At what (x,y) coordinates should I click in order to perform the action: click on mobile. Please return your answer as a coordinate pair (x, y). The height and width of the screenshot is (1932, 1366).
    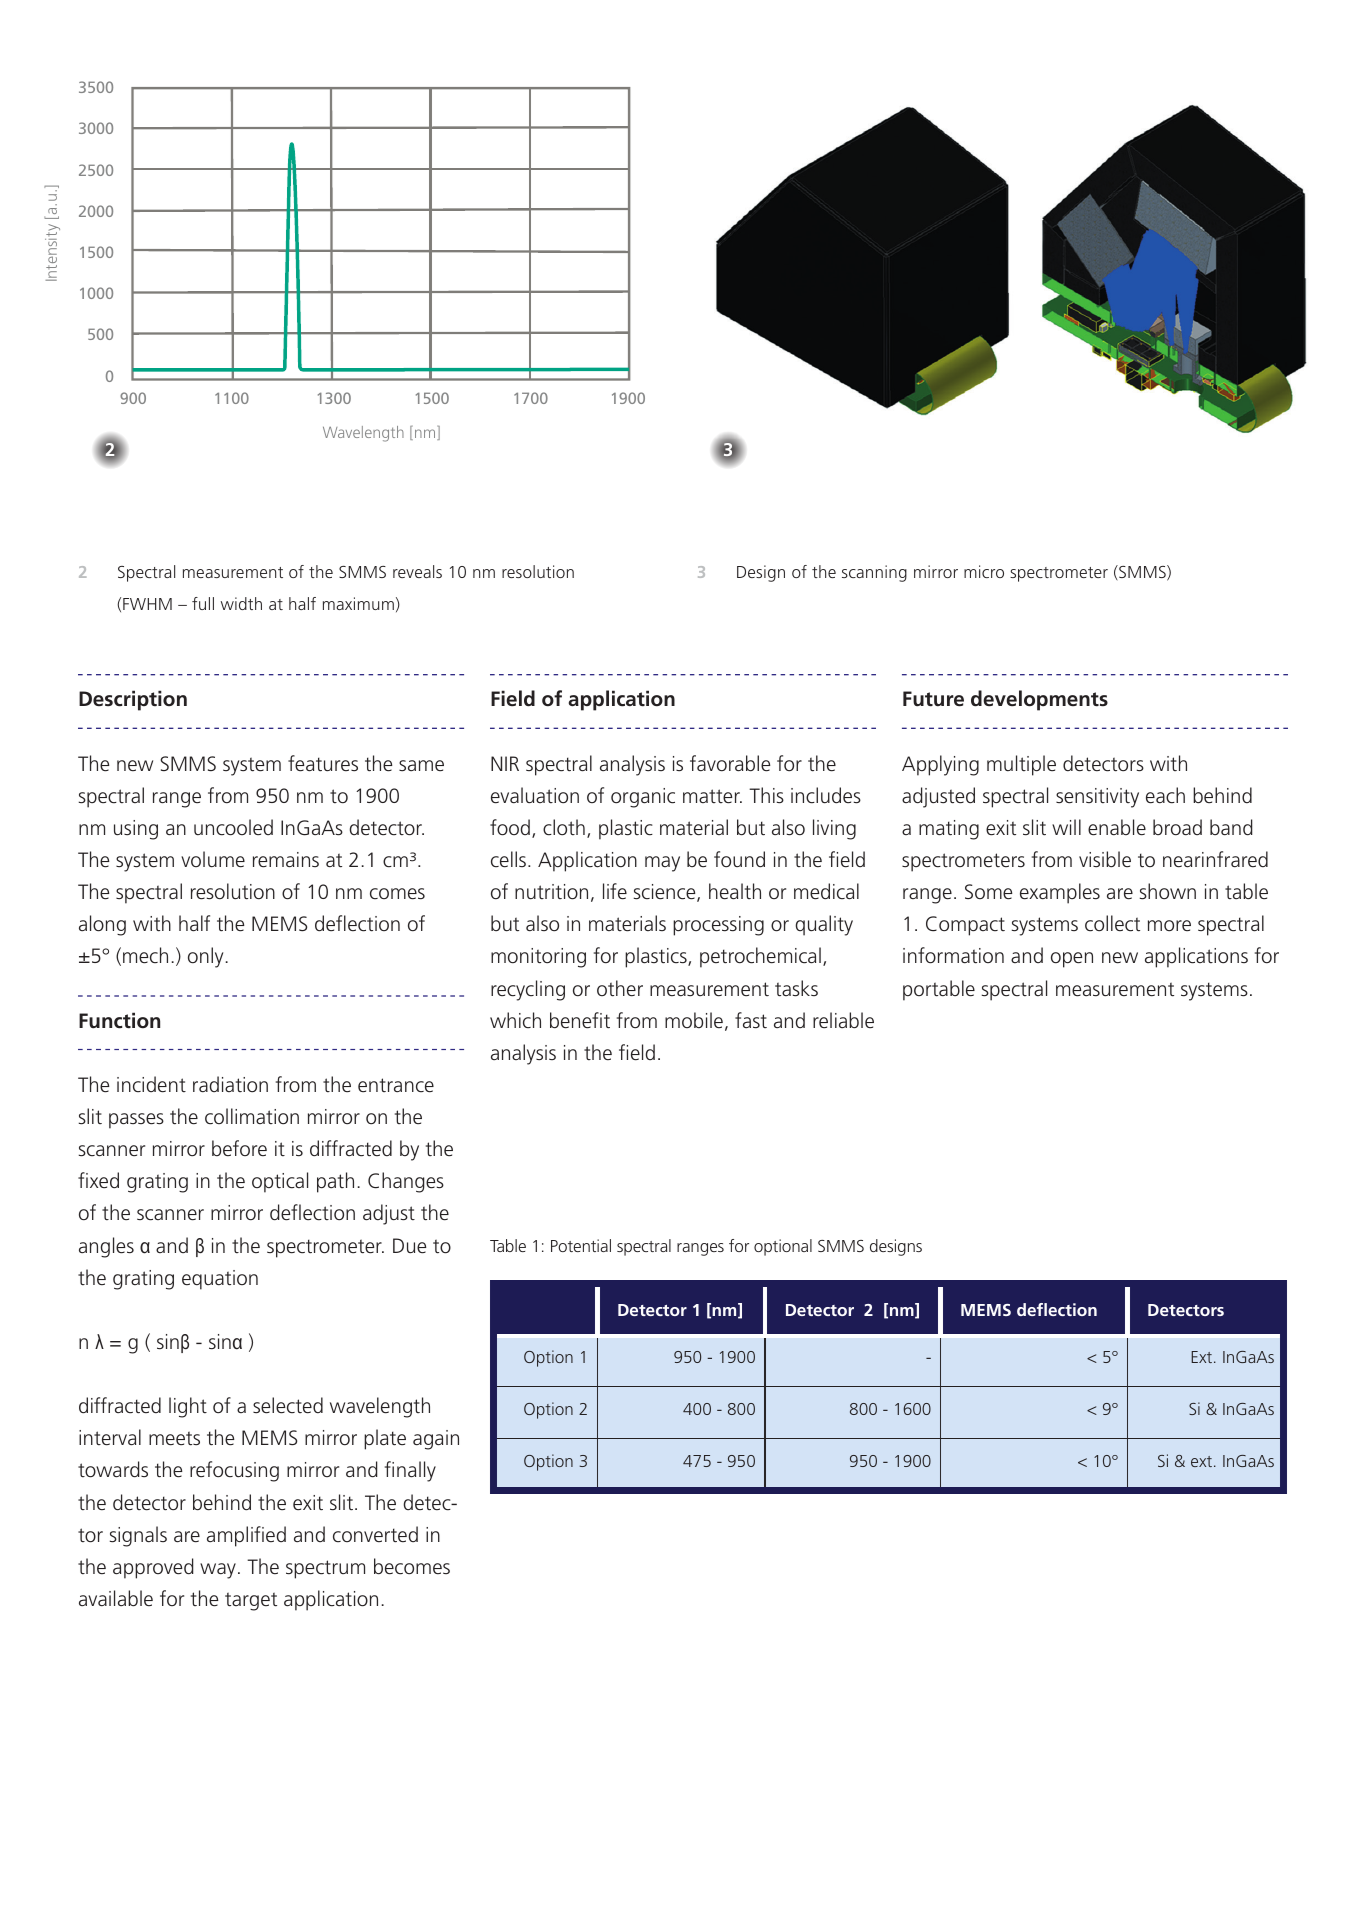
    Looking at the image, I should click on (694, 1020).
